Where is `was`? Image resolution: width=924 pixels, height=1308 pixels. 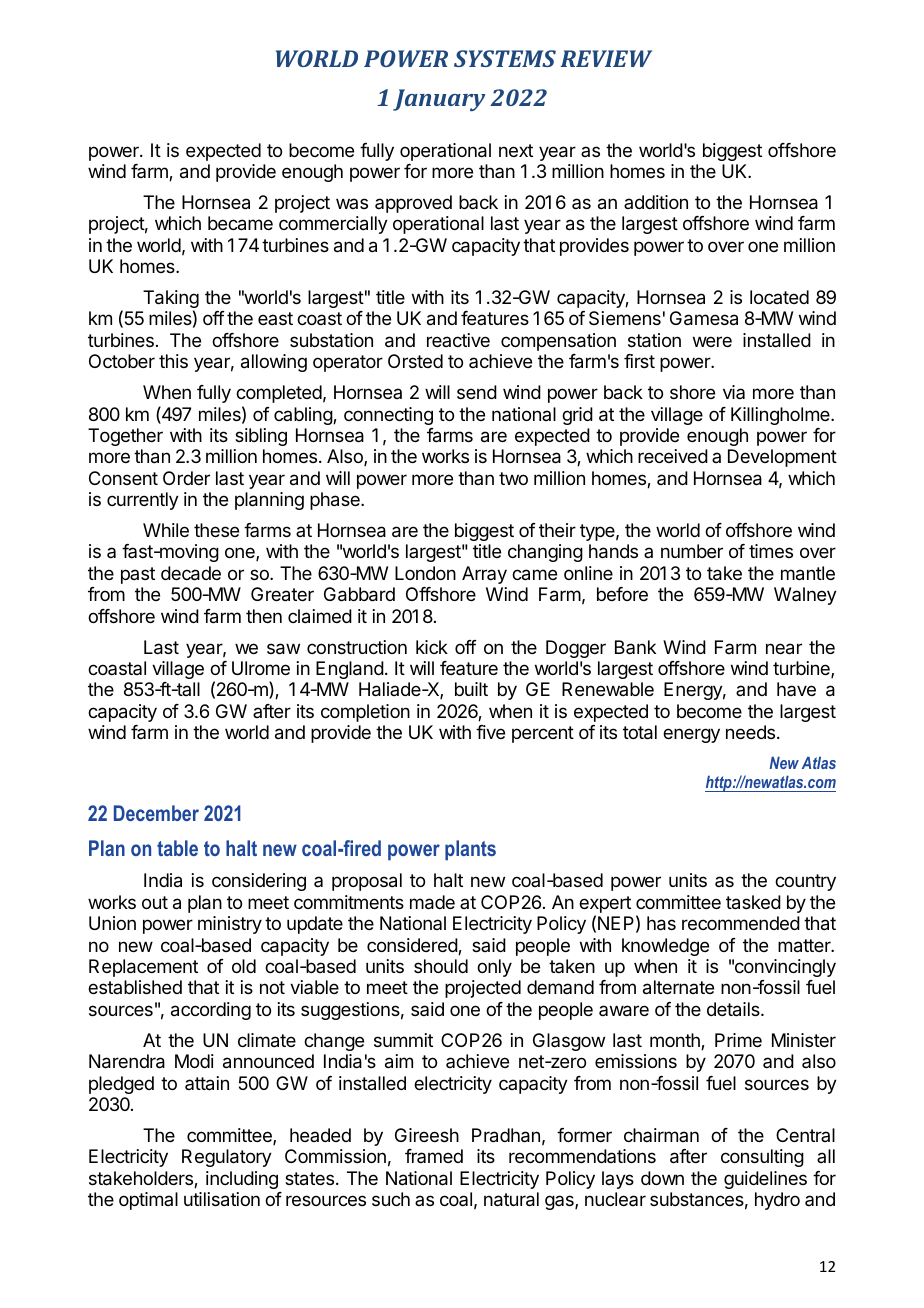
was is located at coordinates (352, 203).
